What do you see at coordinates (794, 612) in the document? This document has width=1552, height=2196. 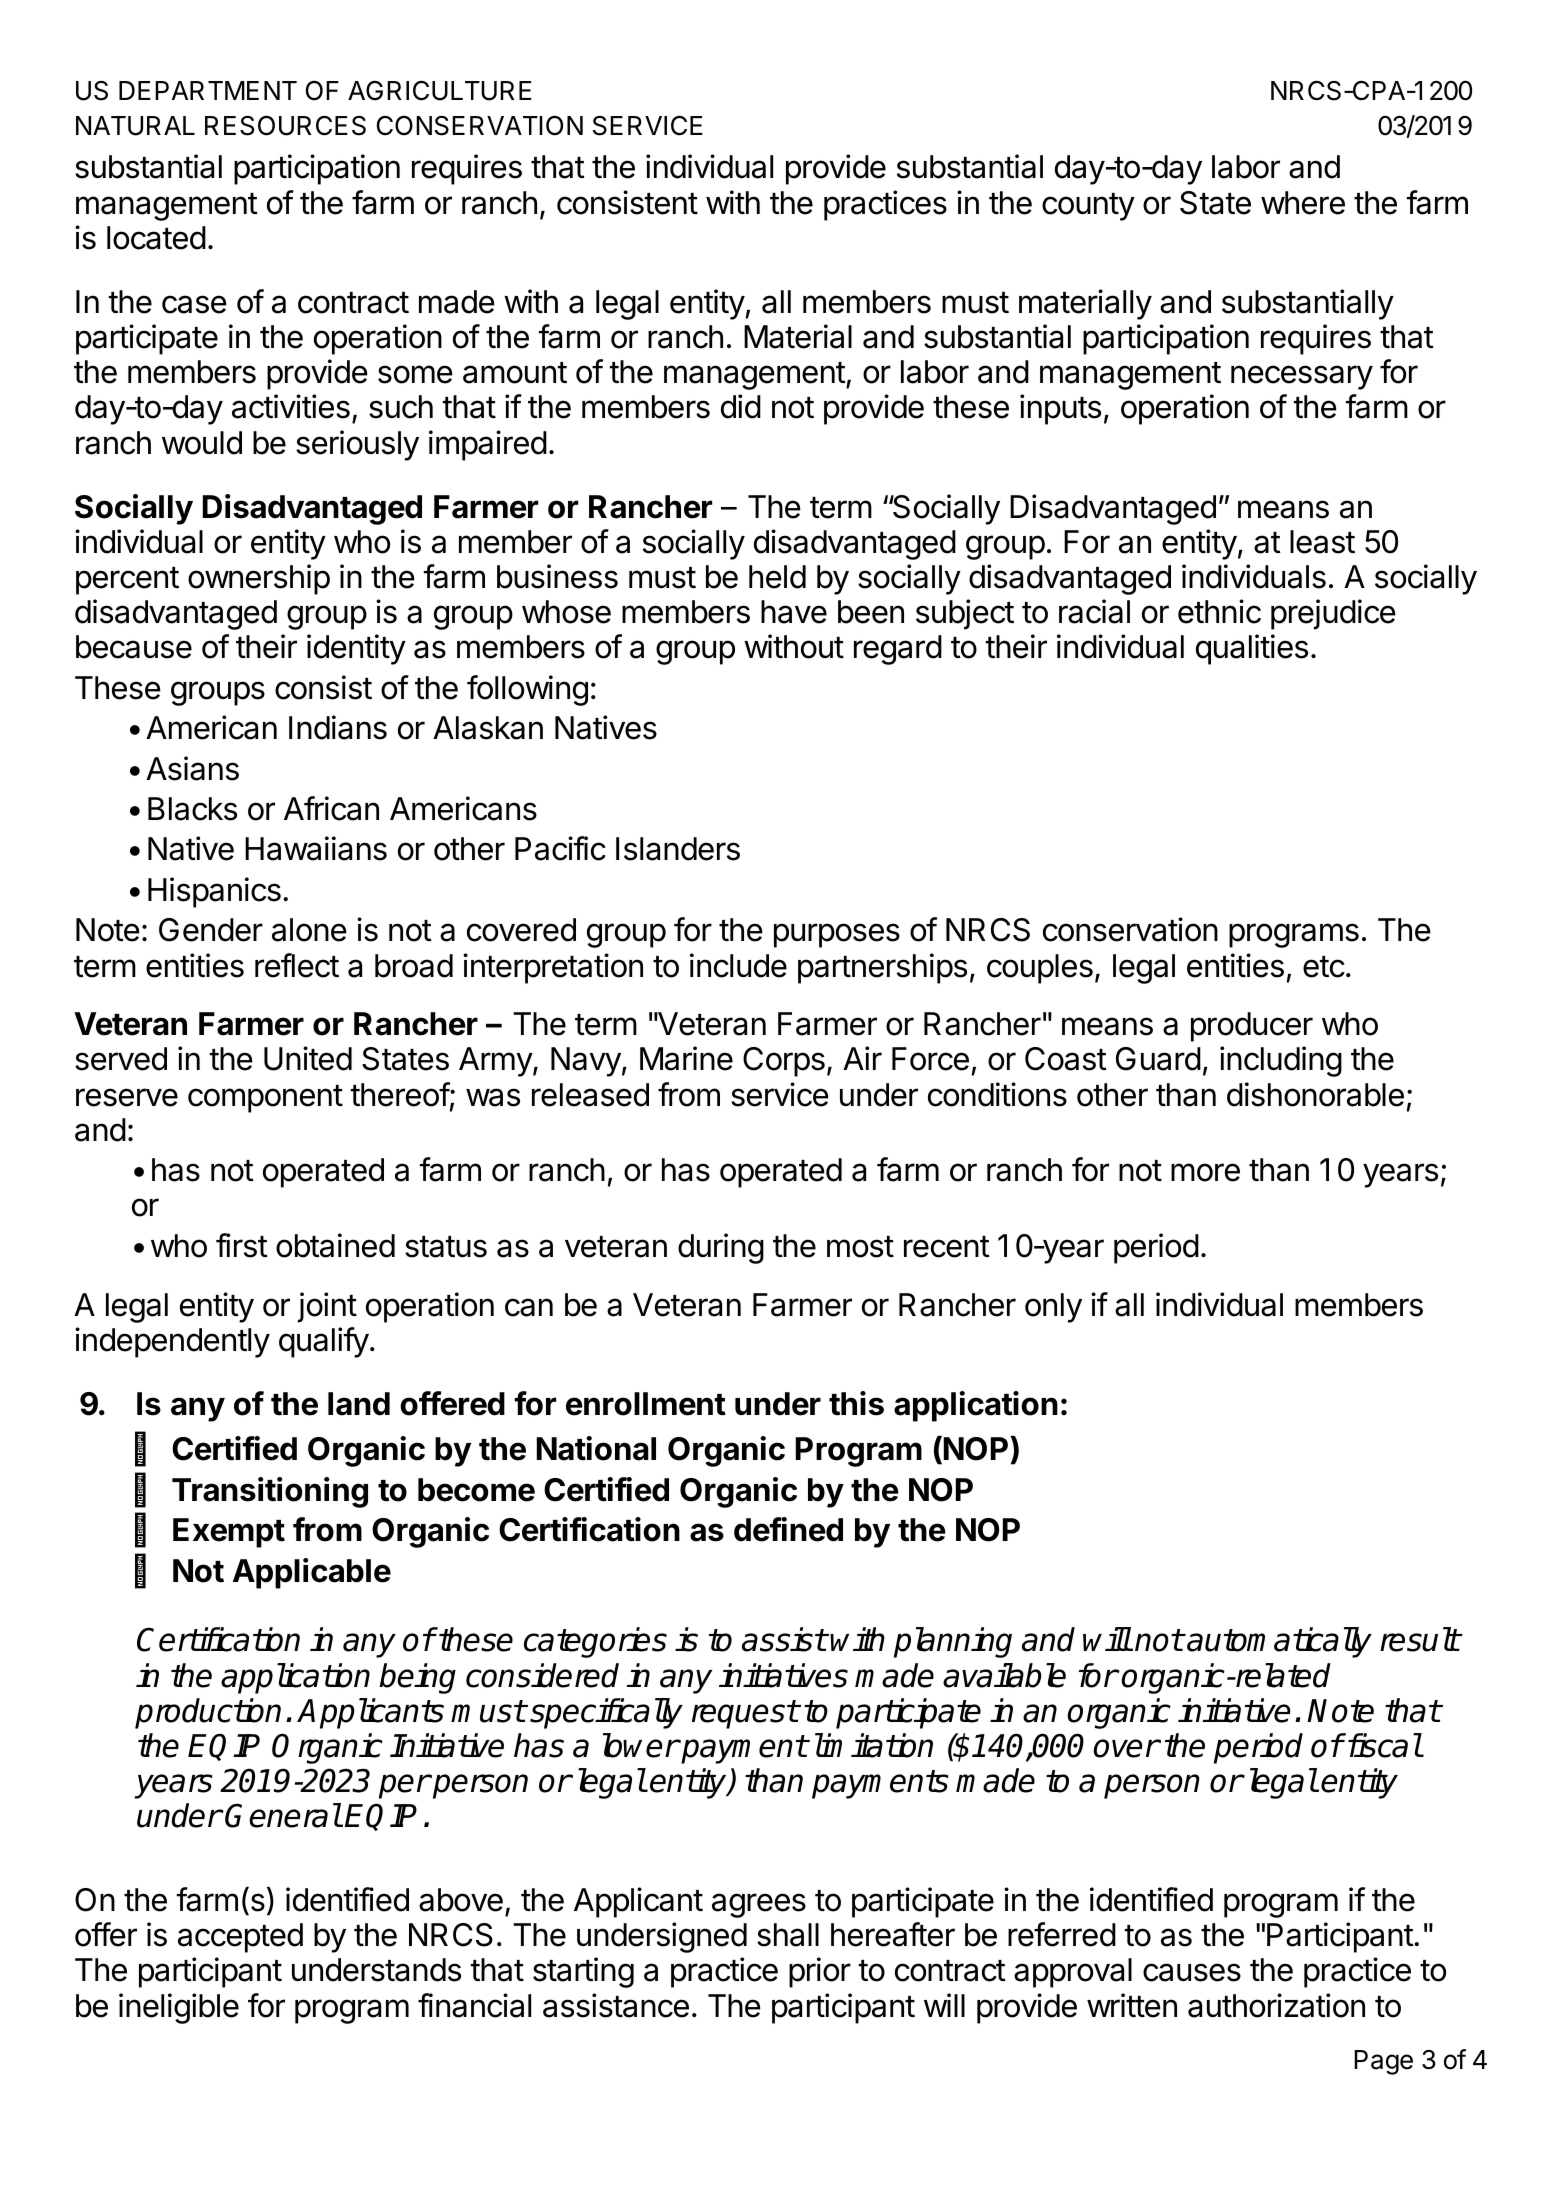 I see `have` at bounding box center [794, 612].
